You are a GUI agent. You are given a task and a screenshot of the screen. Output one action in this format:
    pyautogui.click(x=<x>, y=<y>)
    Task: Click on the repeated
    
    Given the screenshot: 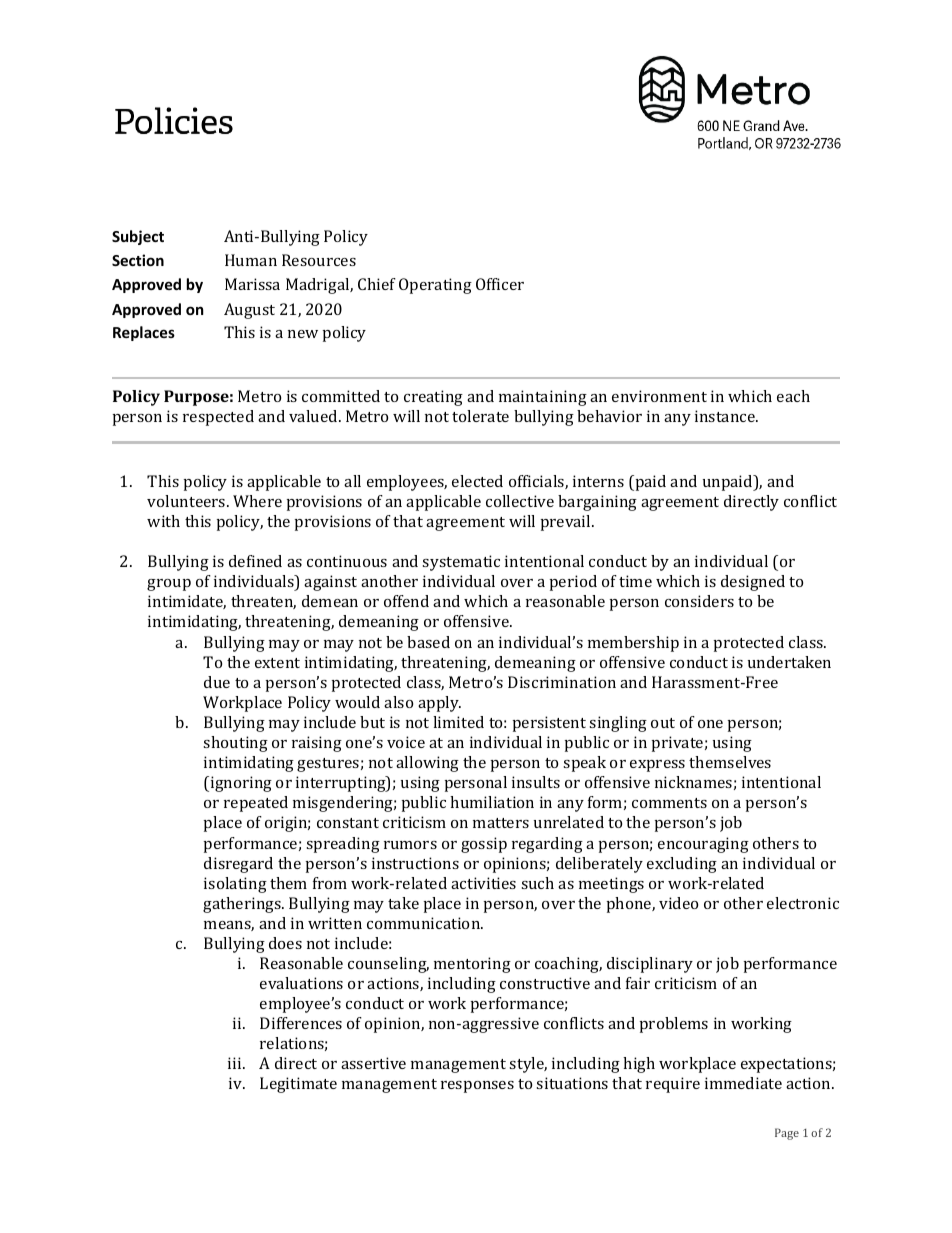 What is the action you would take?
    pyautogui.click(x=256, y=804)
